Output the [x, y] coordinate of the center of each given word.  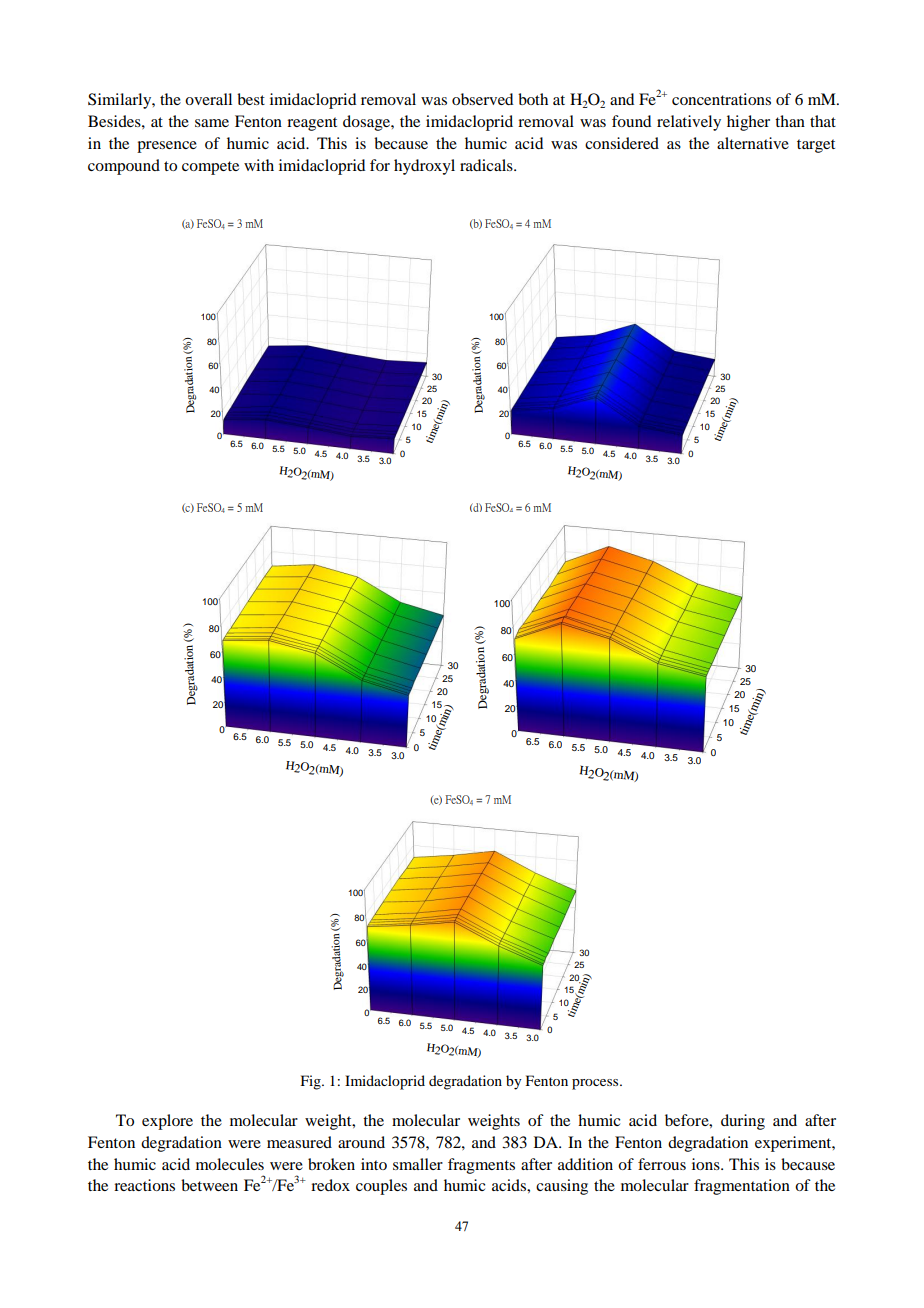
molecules [230, 1164]
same [212, 123]
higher [748, 123]
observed [482, 99]
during [743, 1122]
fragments [481, 1166]
